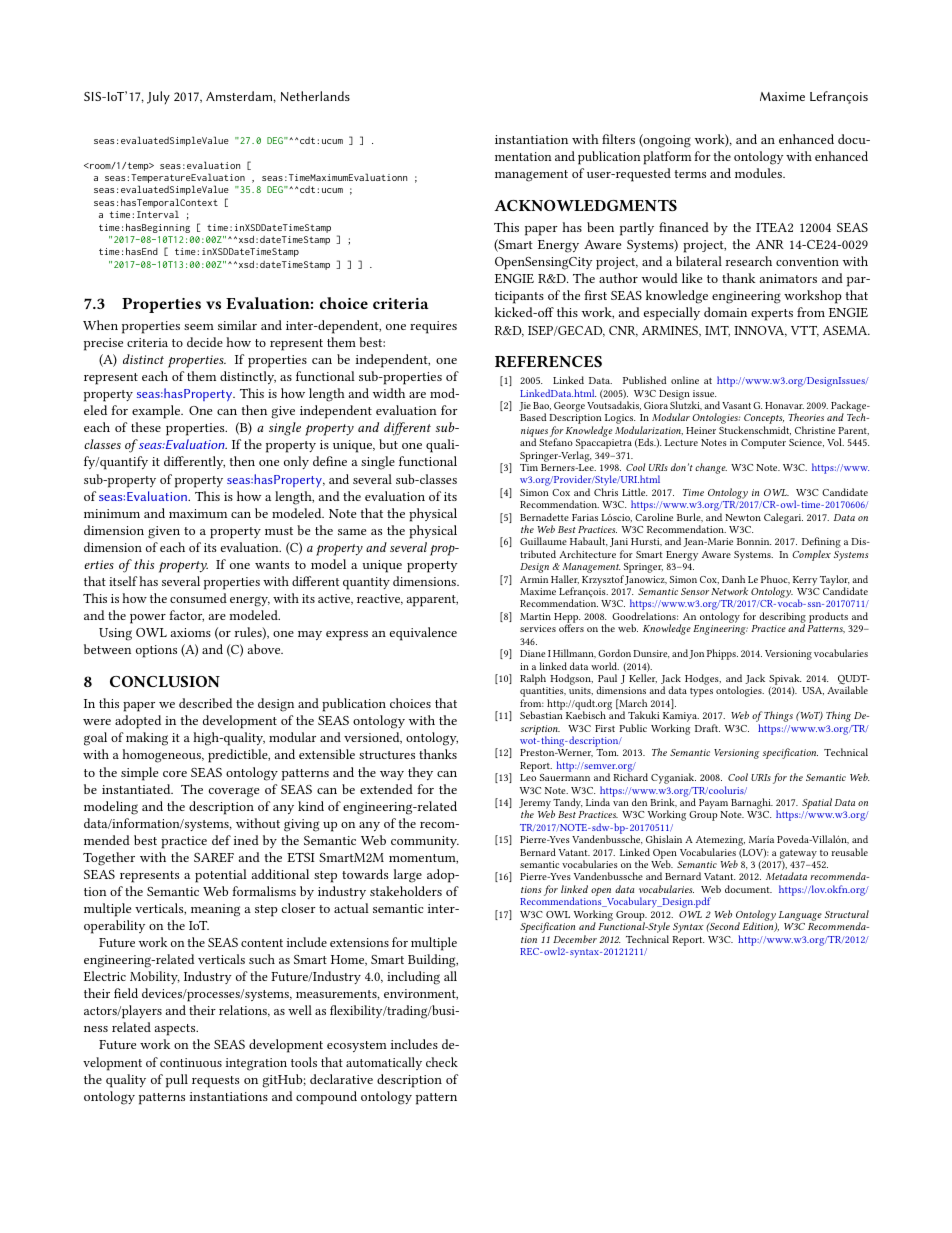 The height and width of the screenshot is (1233, 952). What do you see at coordinates (146, 427) in the screenshot?
I see `these` at bounding box center [146, 427].
